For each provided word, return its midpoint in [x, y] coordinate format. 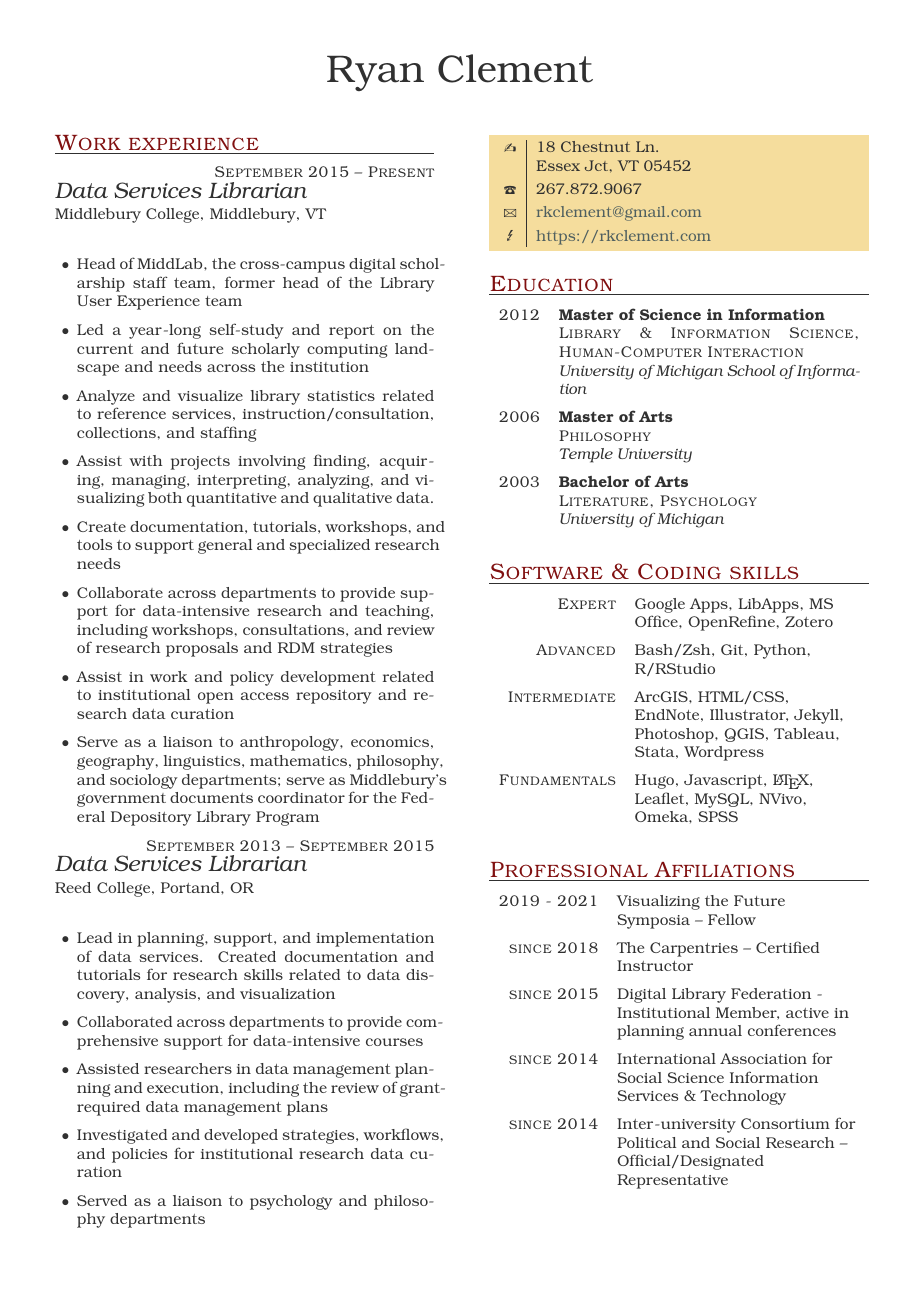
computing [347, 351]
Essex [558, 165]
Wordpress [724, 753]
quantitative [231, 500]
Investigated [122, 1136]
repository [334, 697]
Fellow [732, 919]
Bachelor [594, 481]
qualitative [352, 499]
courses [394, 1042]
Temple [586, 455]
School [751, 370]
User [94, 300]
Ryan [375, 73]
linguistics [203, 762]
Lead [94, 937]
